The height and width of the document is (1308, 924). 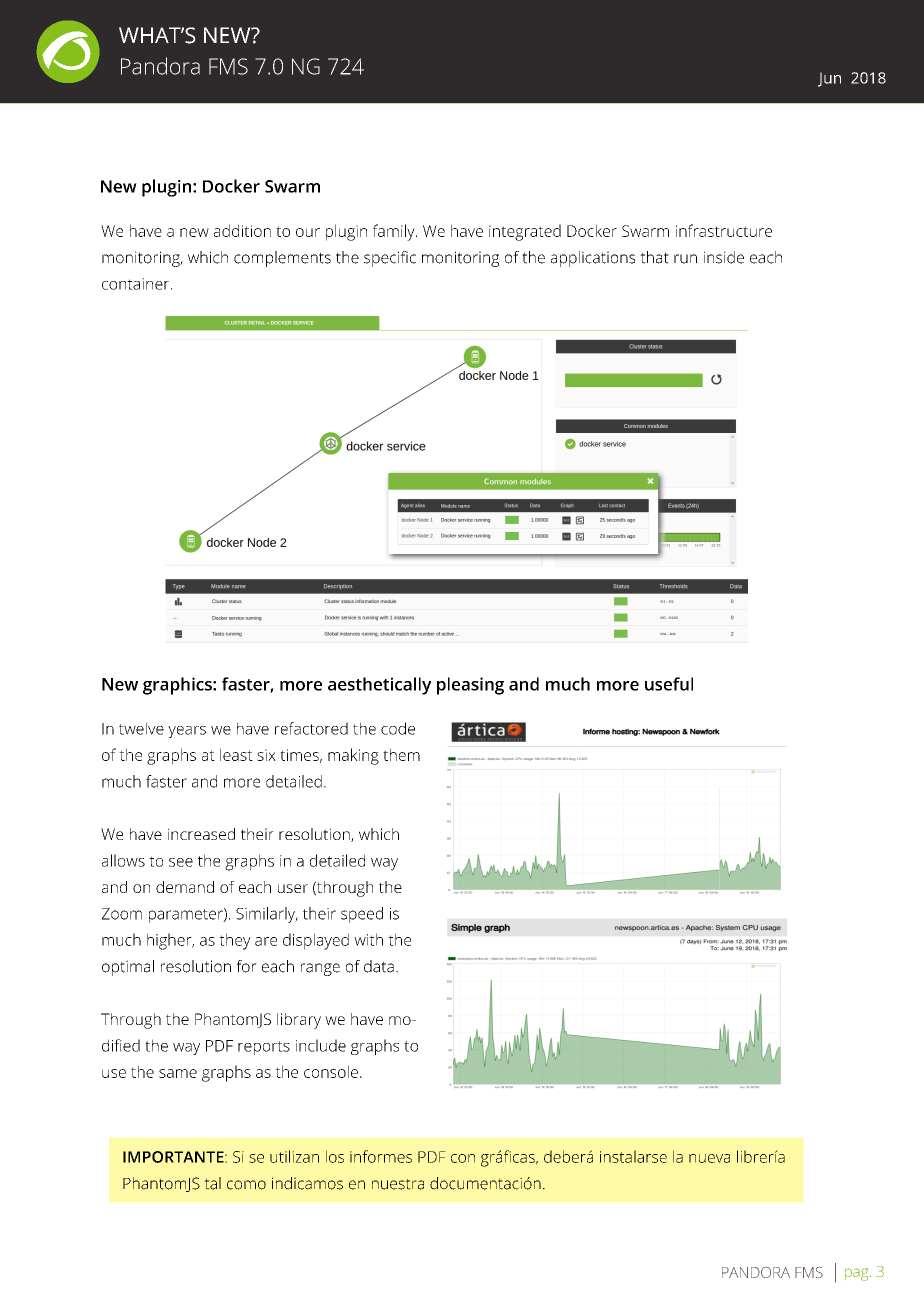 I want to click on integrated, so click(x=525, y=232).
